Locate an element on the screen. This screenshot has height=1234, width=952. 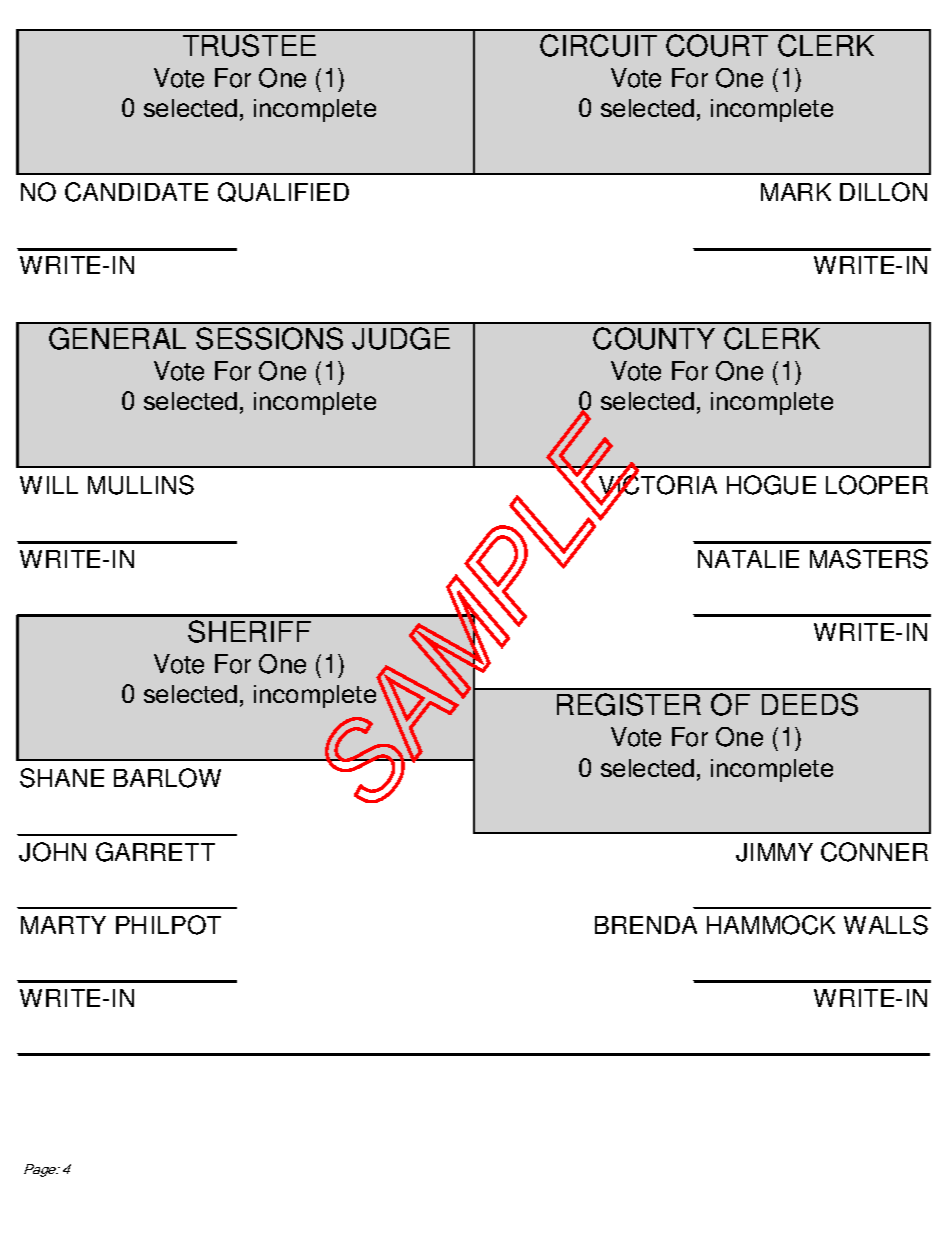
JUDGE is located at coordinates (401, 338).
